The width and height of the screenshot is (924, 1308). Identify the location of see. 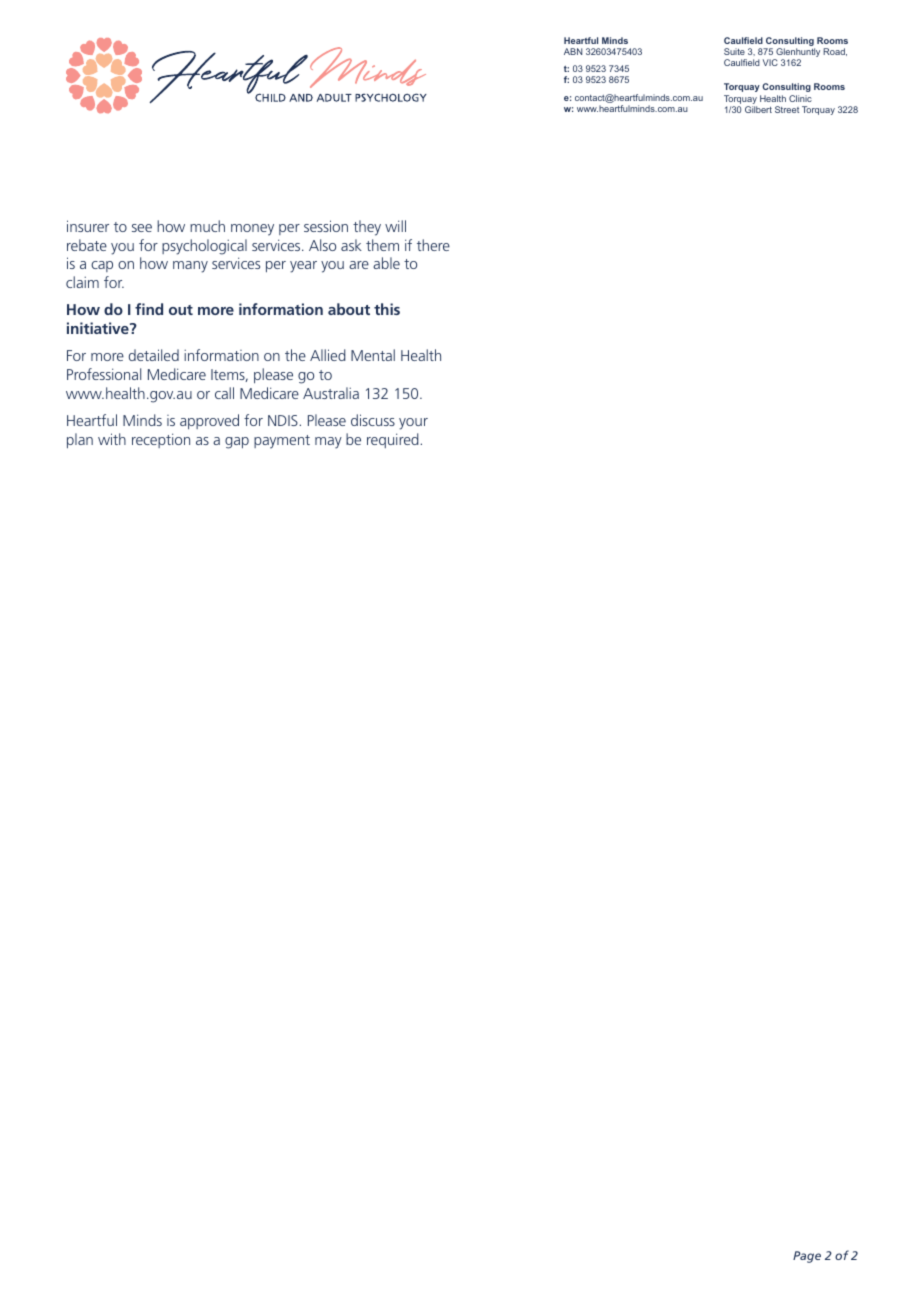
(142, 228).
